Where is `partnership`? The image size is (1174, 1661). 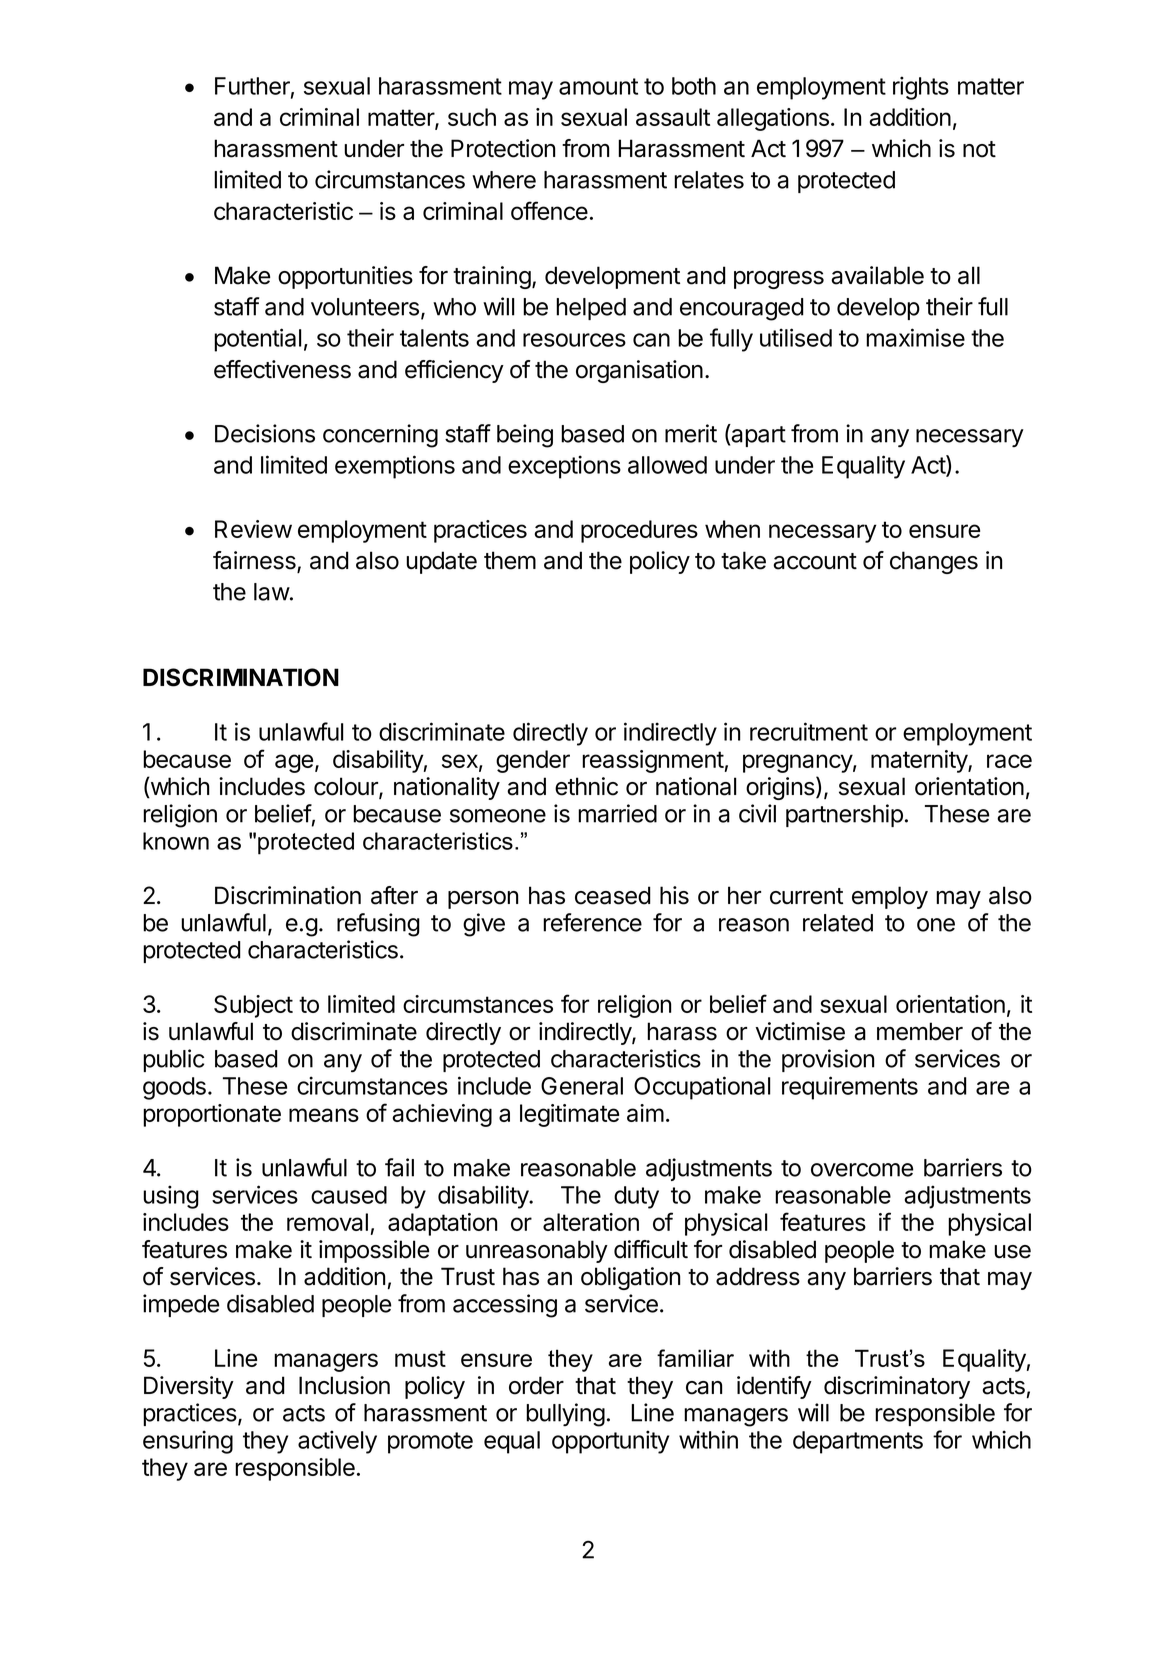 partnership is located at coordinates (844, 815).
